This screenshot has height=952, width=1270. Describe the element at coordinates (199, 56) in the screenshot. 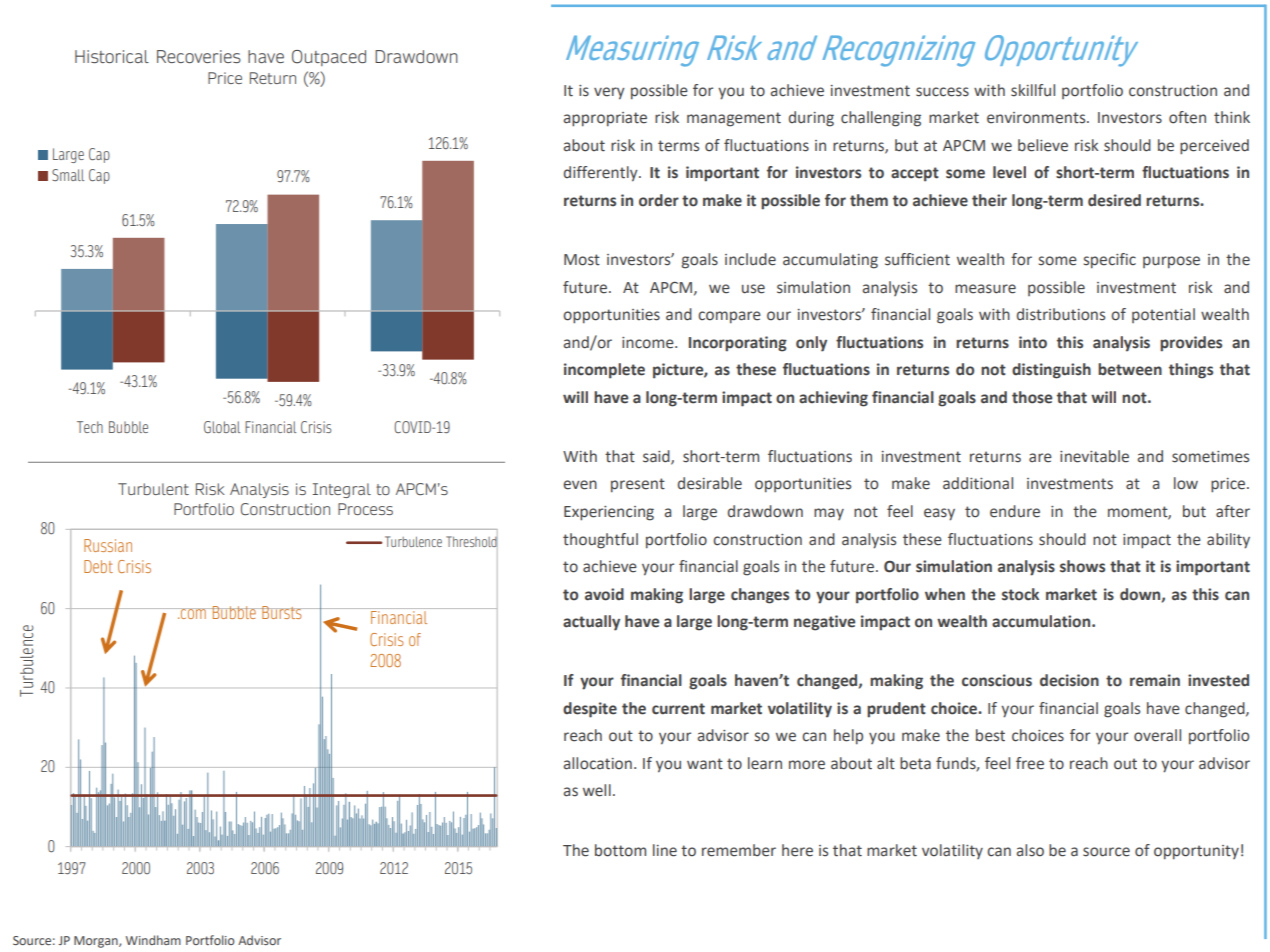

I see `Recoveries` at that location.
